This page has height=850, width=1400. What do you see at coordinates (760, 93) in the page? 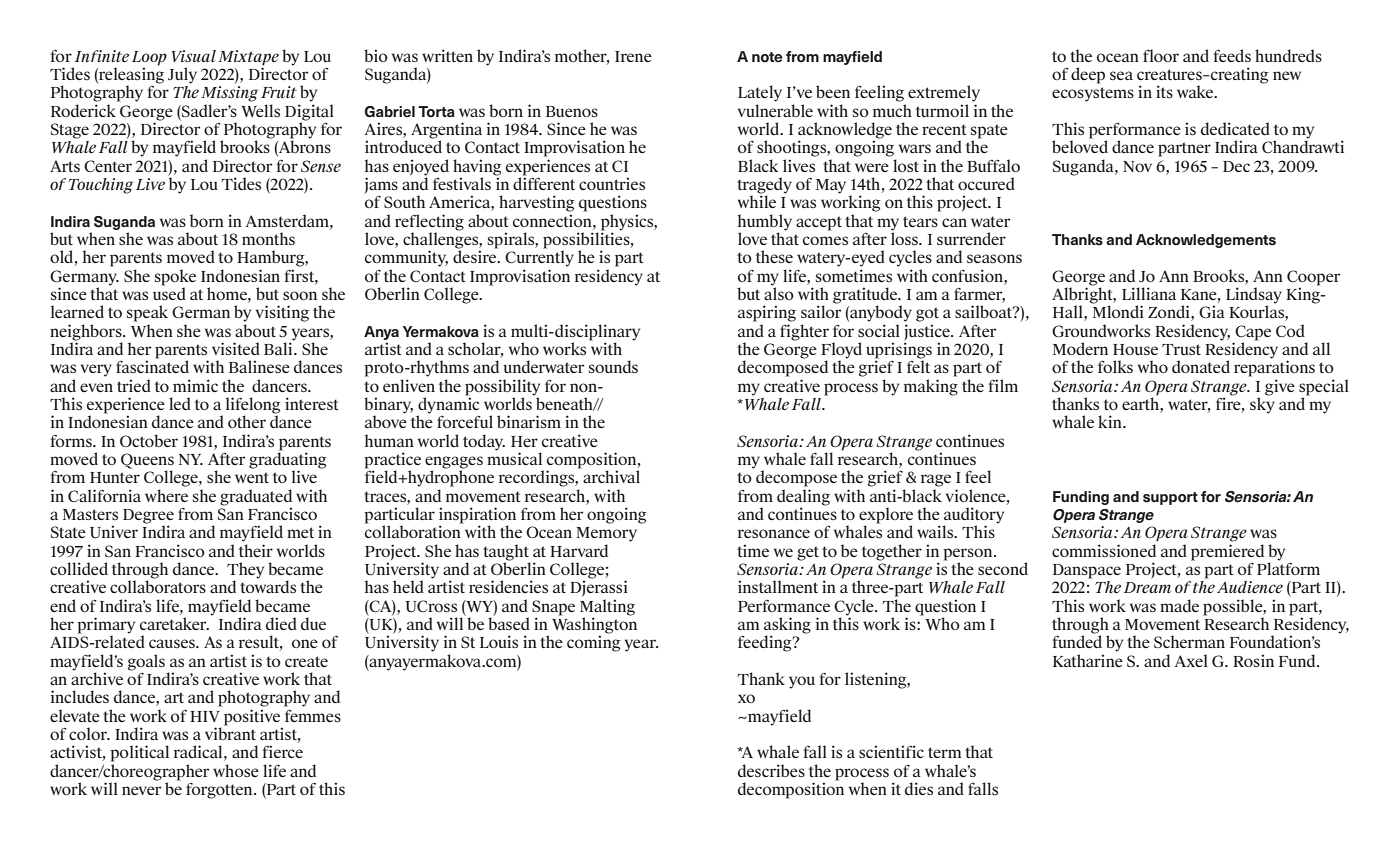
I see `Lately` at bounding box center [760, 93].
